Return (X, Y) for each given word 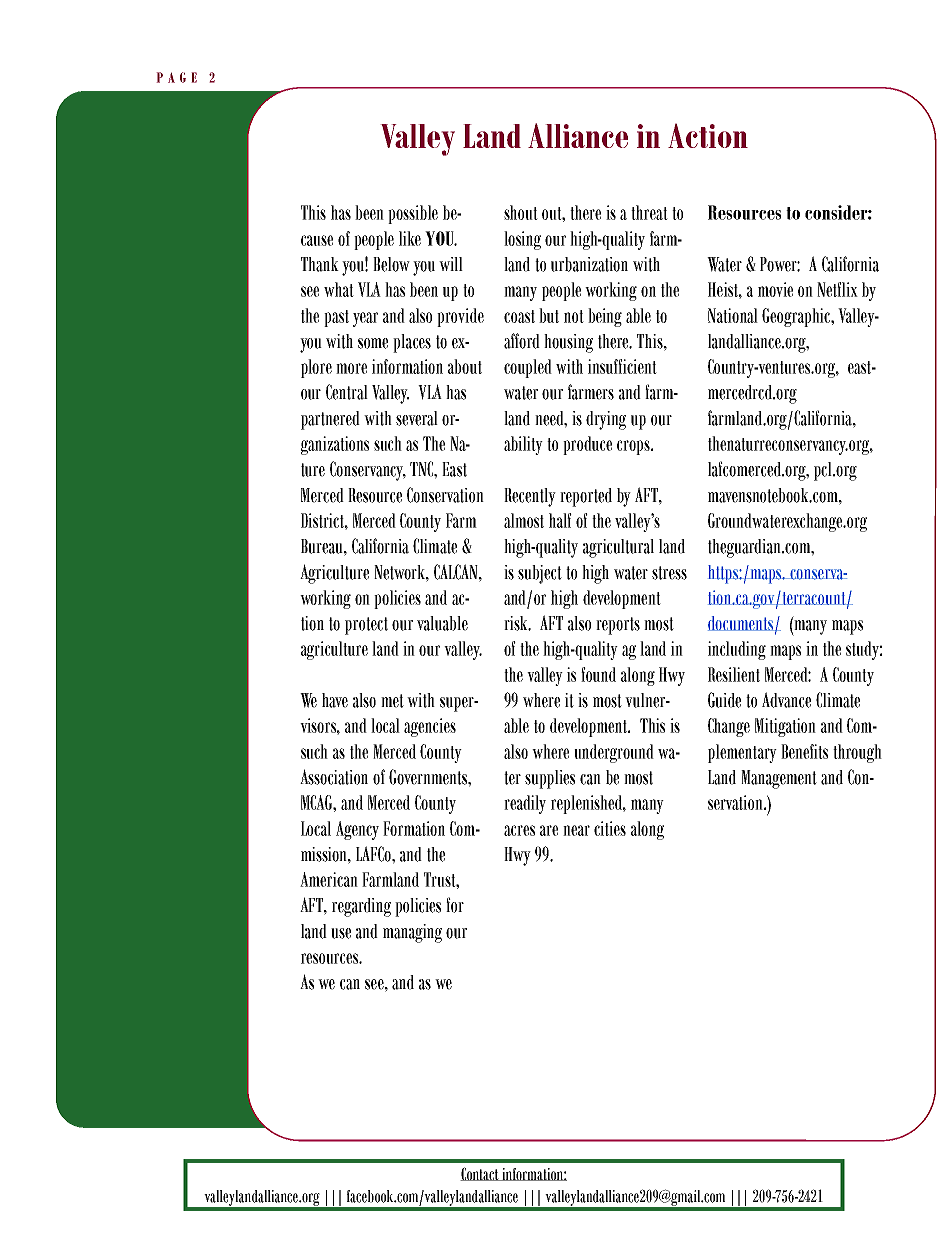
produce (587, 445)
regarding (361, 907)
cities (610, 828)
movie (775, 289)
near (576, 830)
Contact (480, 1174)
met (392, 701)
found (598, 674)
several (417, 418)
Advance (786, 700)
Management (779, 779)
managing (412, 933)
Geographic (797, 317)
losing (522, 240)
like (410, 238)
